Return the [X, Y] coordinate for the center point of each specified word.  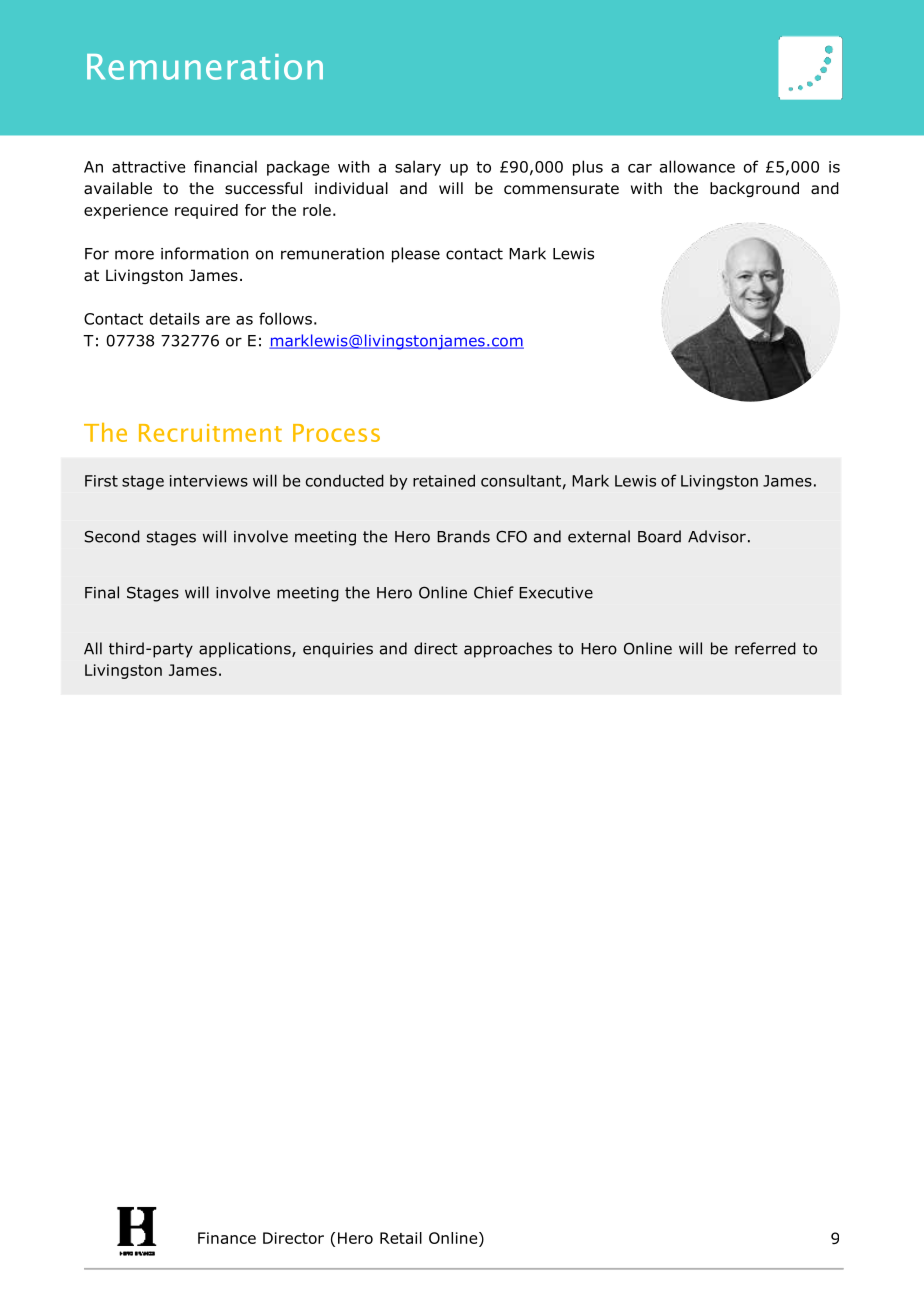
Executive [556, 593]
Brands [463, 536]
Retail [401, 1238]
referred [765, 648]
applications [246, 650]
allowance [697, 166]
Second [112, 536]
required [206, 211]
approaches [508, 650]
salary [418, 168]
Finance [227, 1238]
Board [659, 536]
